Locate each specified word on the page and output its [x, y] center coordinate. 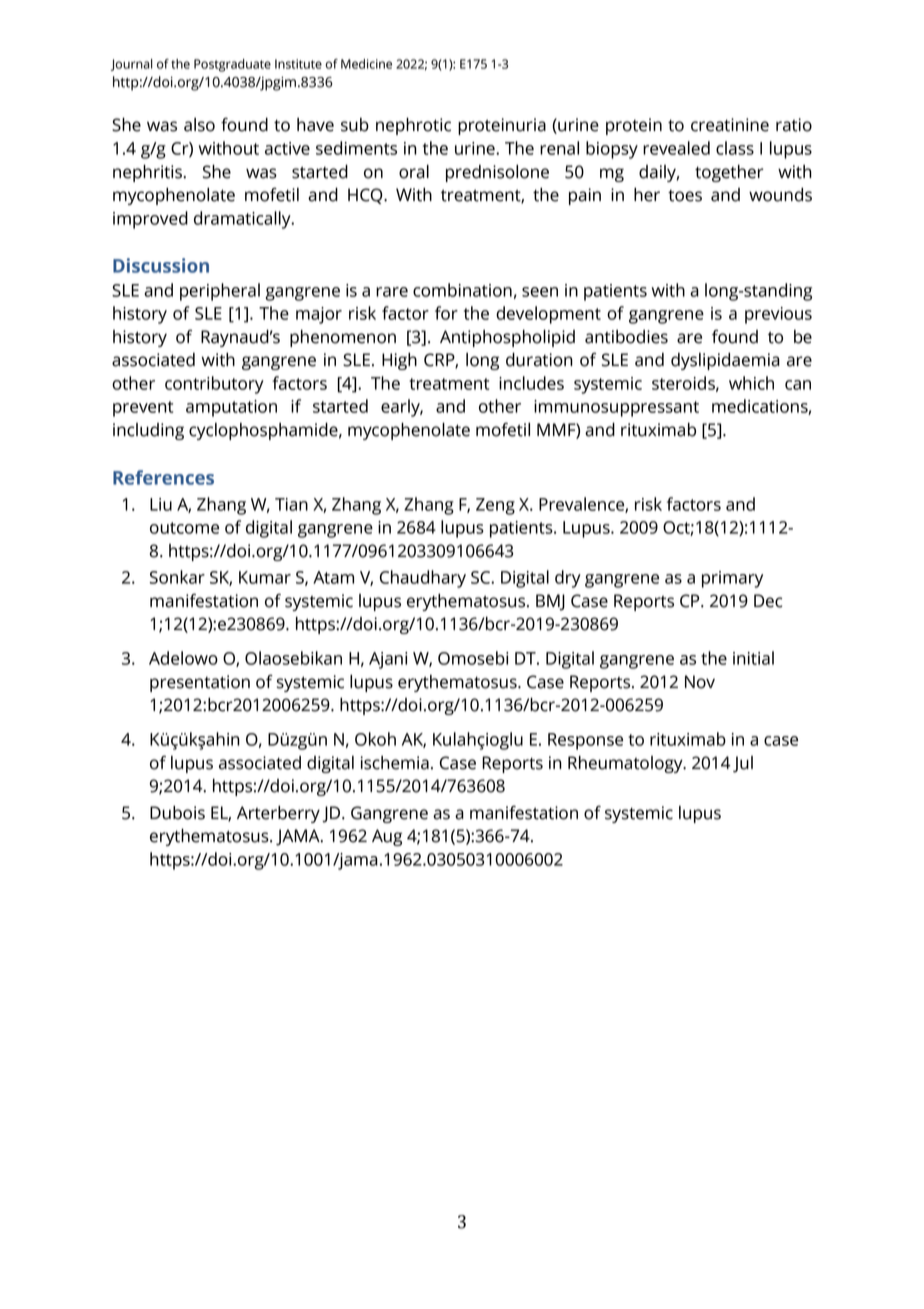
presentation [200, 683]
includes [531, 383]
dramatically [243, 220]
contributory [214, 385]
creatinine [730, 125]
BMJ [550, 602]
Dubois [177, 813]
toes [685, 196]
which [751, 383]
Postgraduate [232, 65]
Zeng [495, 506]
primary [732, 579]
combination [462, 290]
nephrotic [413, 126]
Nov [700, 682]
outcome [184, 528]
